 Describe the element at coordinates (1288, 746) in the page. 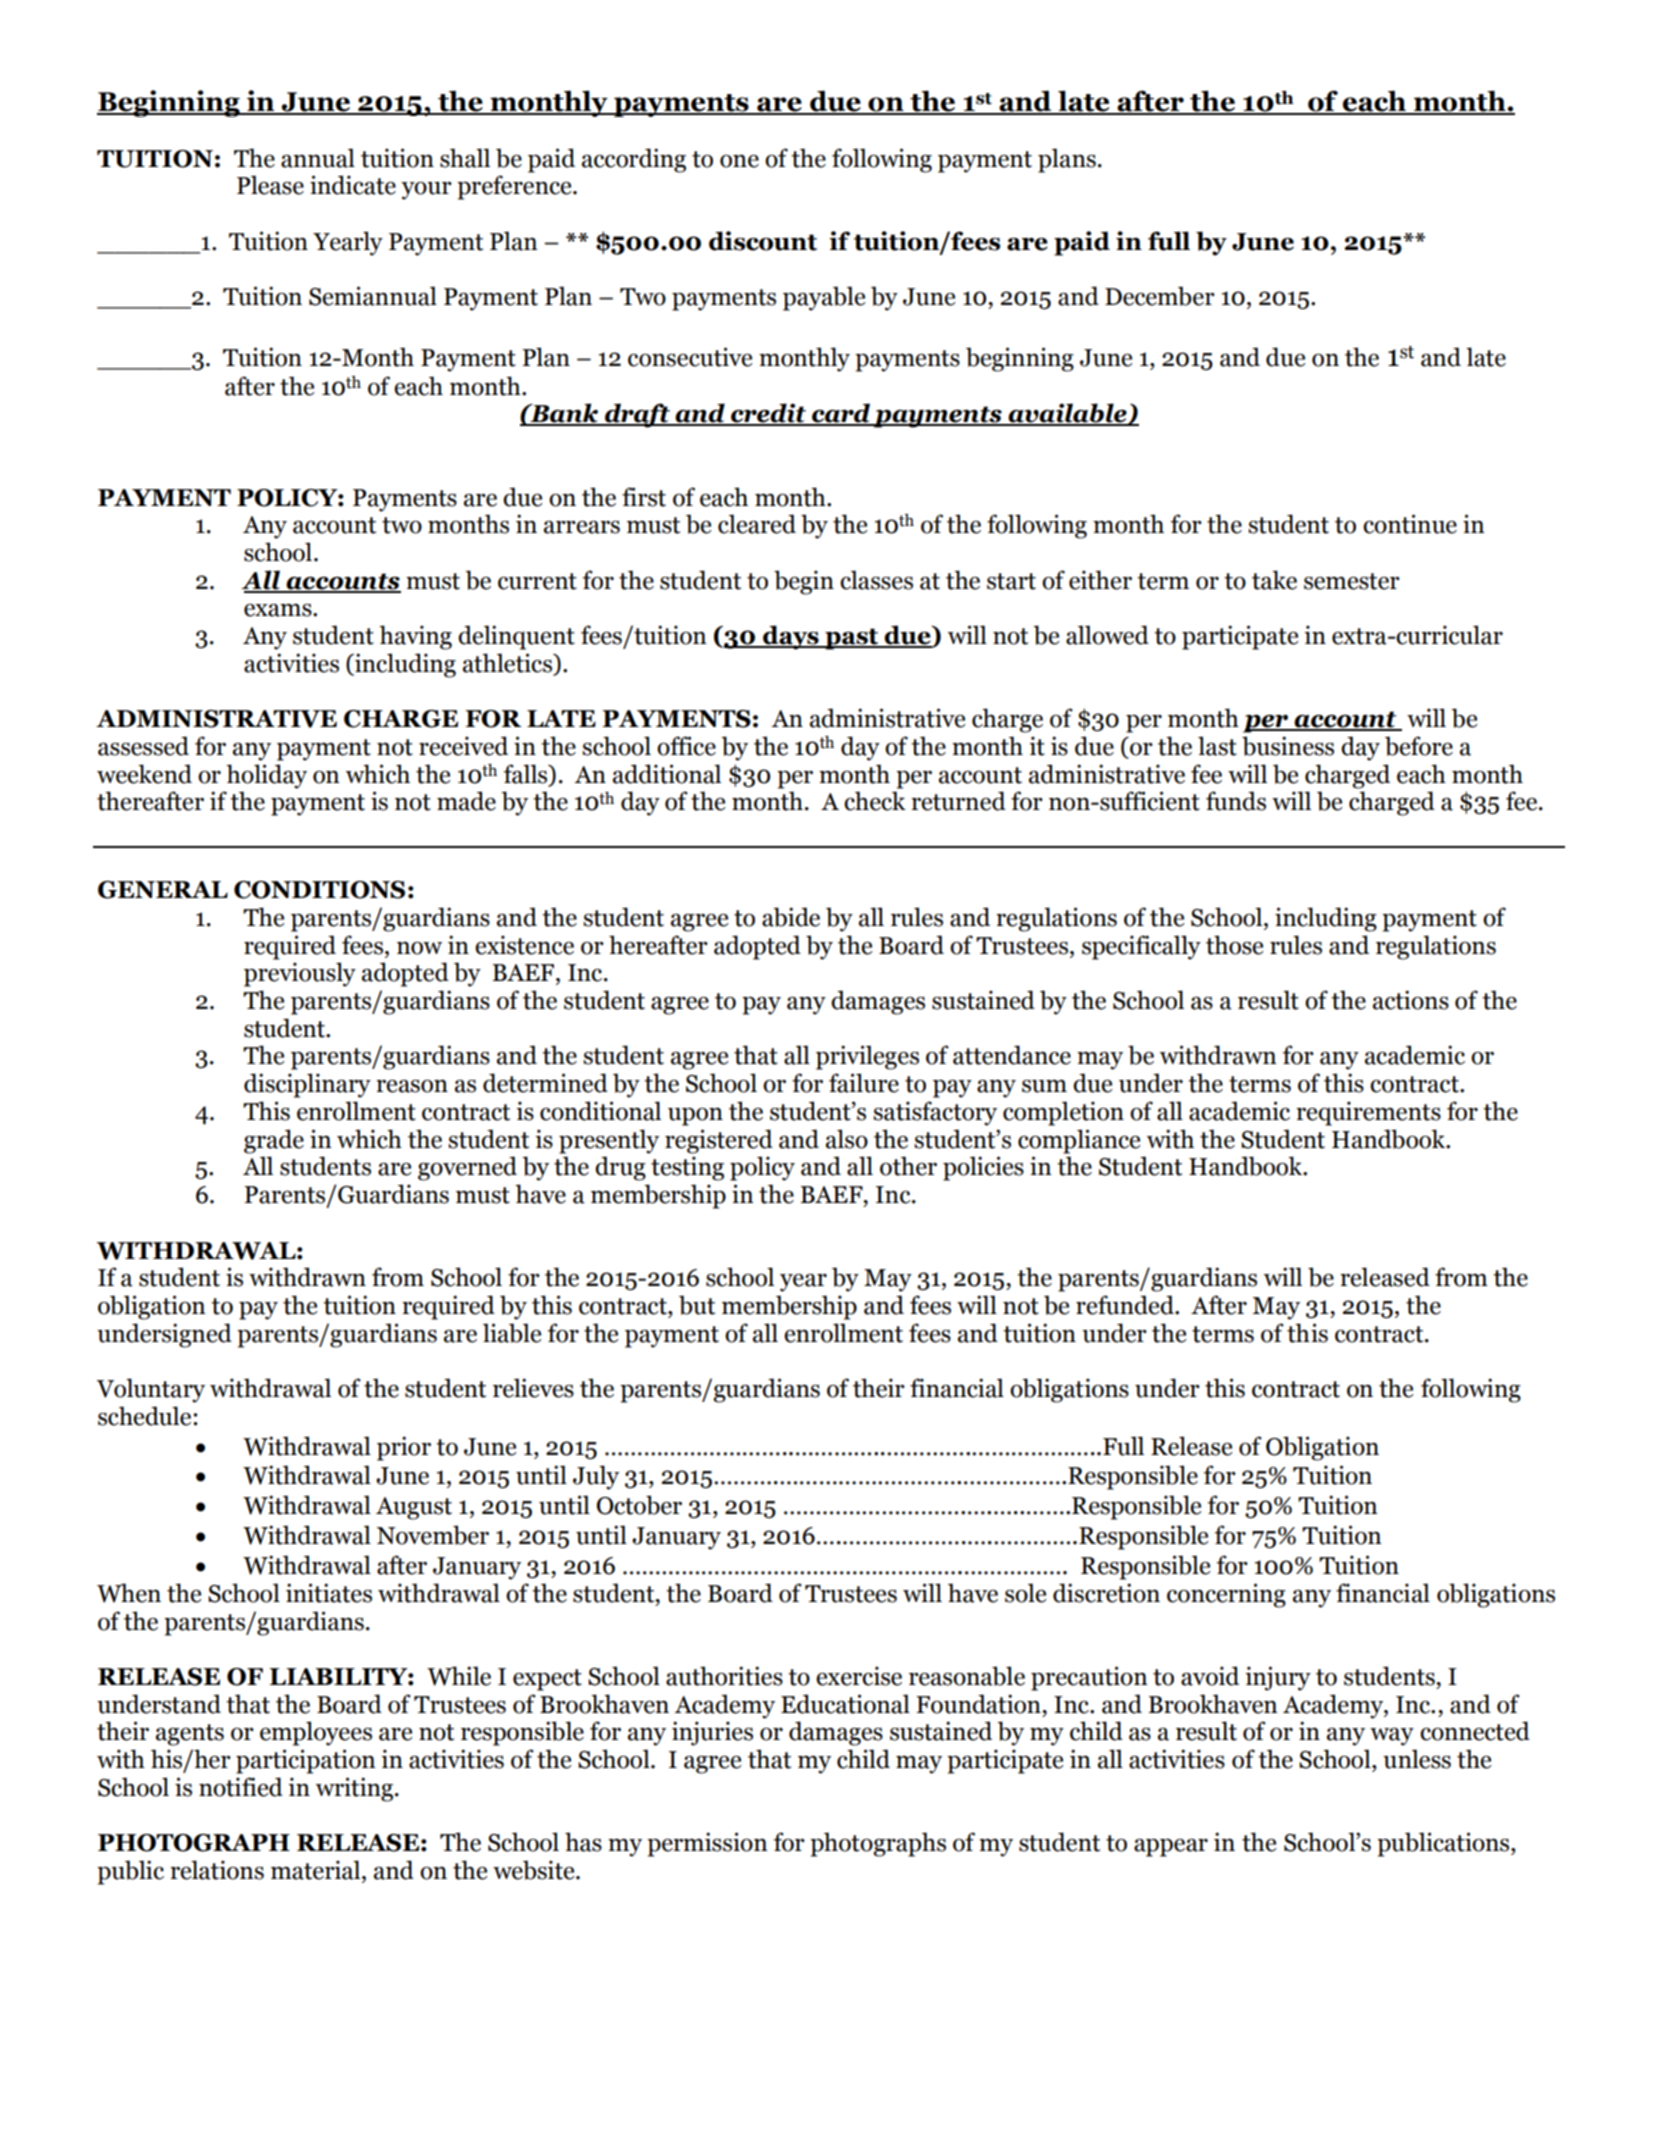

I see `business` at that location.
